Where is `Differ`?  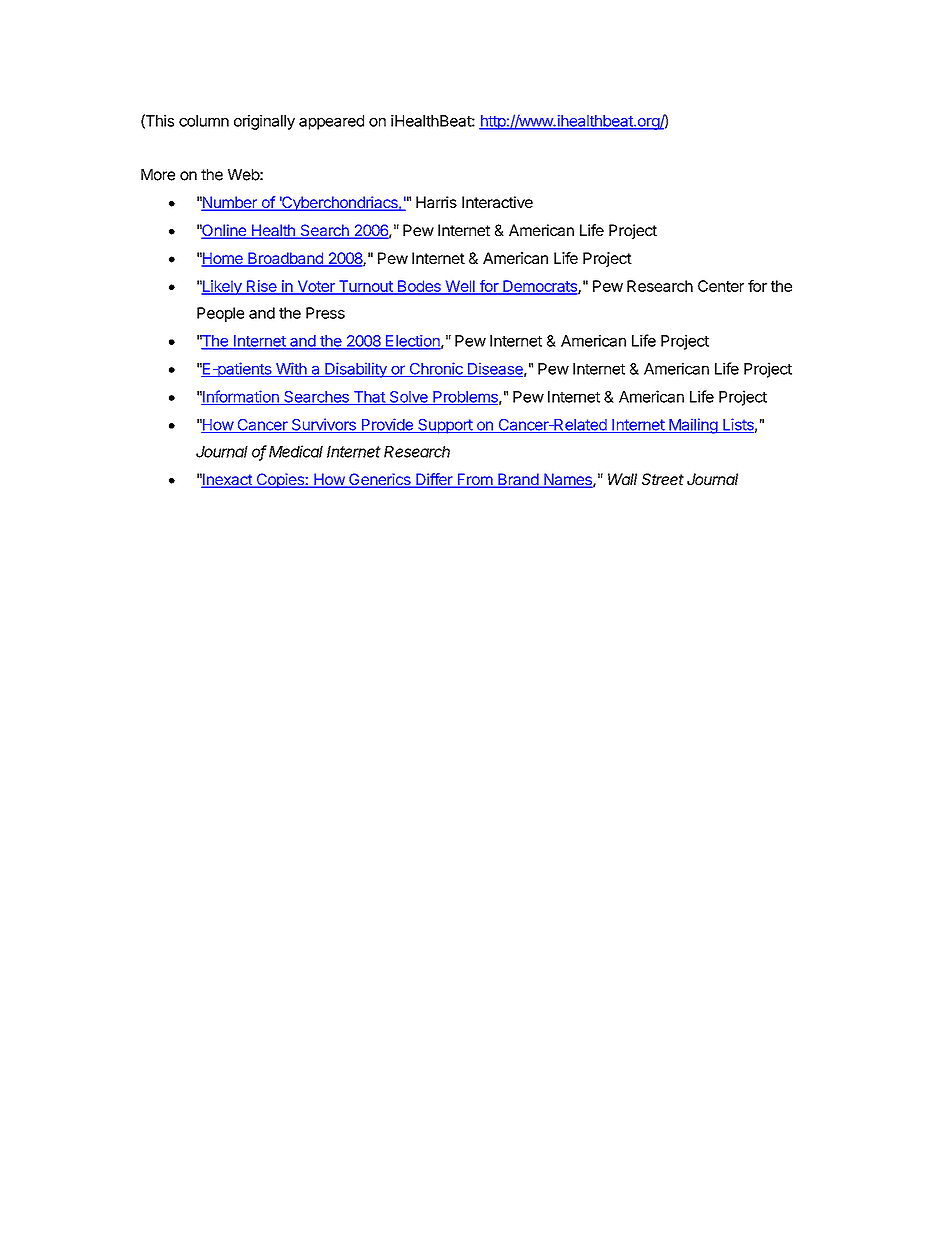
Differ is located at coordinates (434, 480).
